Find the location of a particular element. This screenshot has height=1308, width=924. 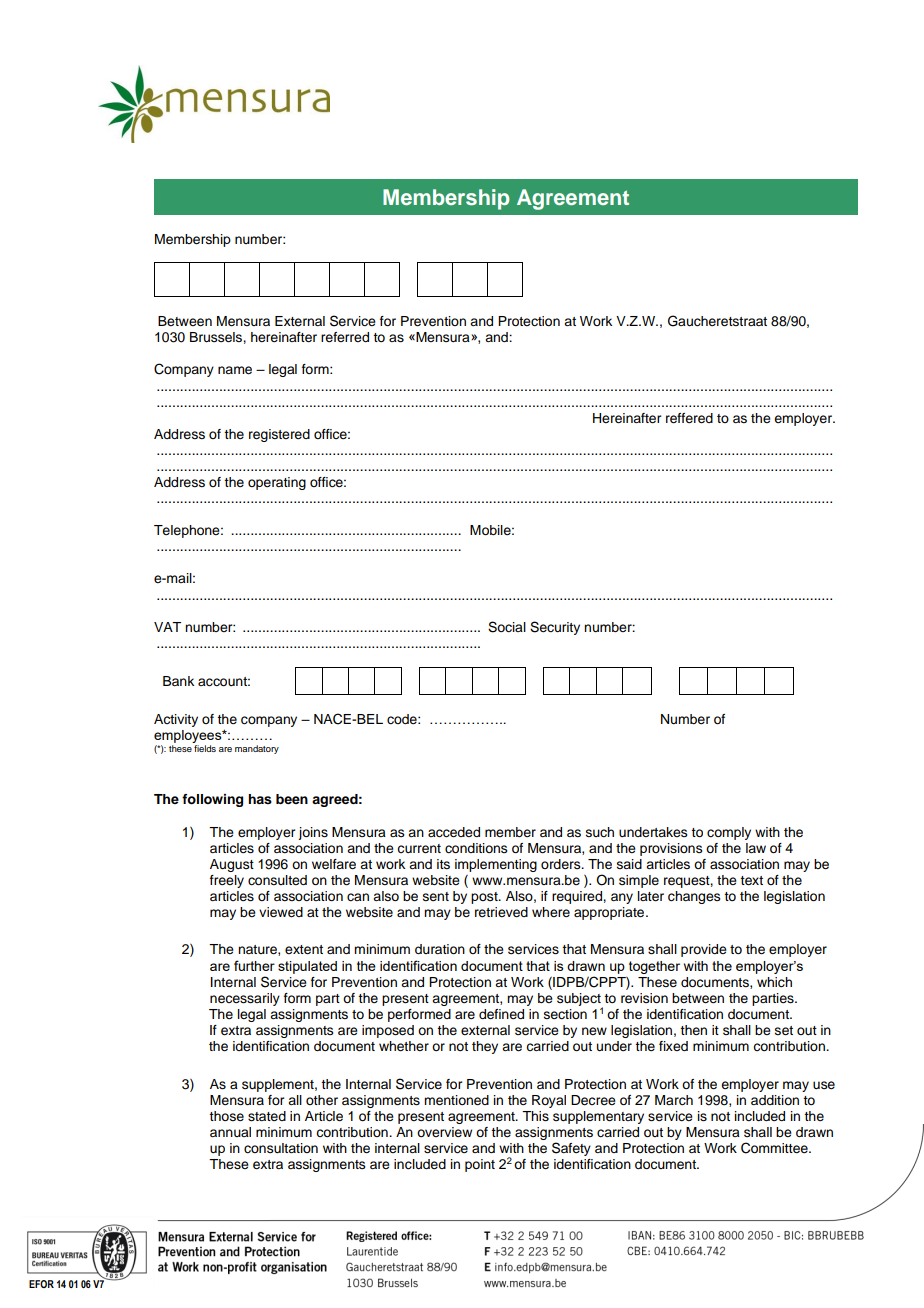

referred is located at coordinates (345, 337).
